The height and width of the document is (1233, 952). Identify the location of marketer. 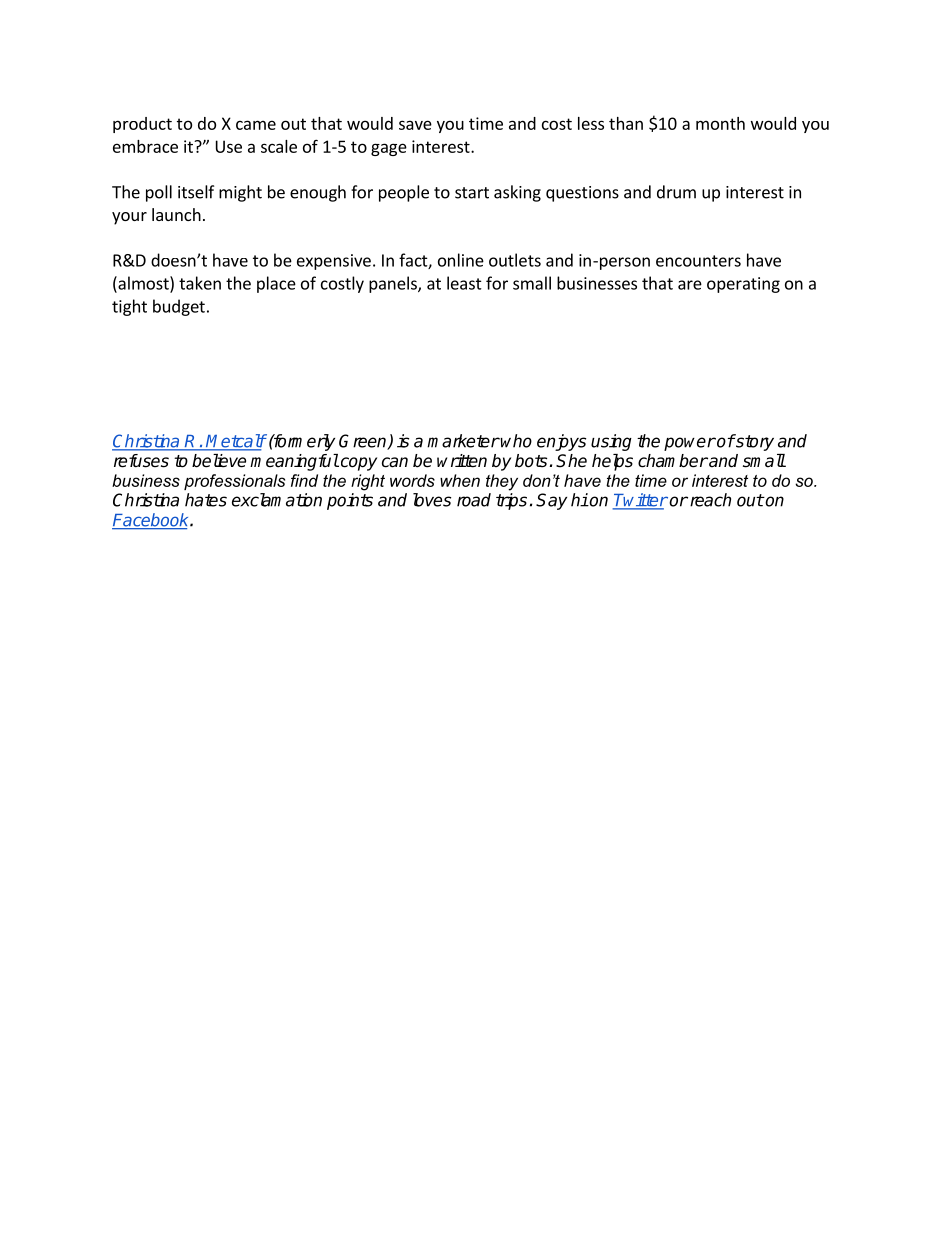
(463, 441).
